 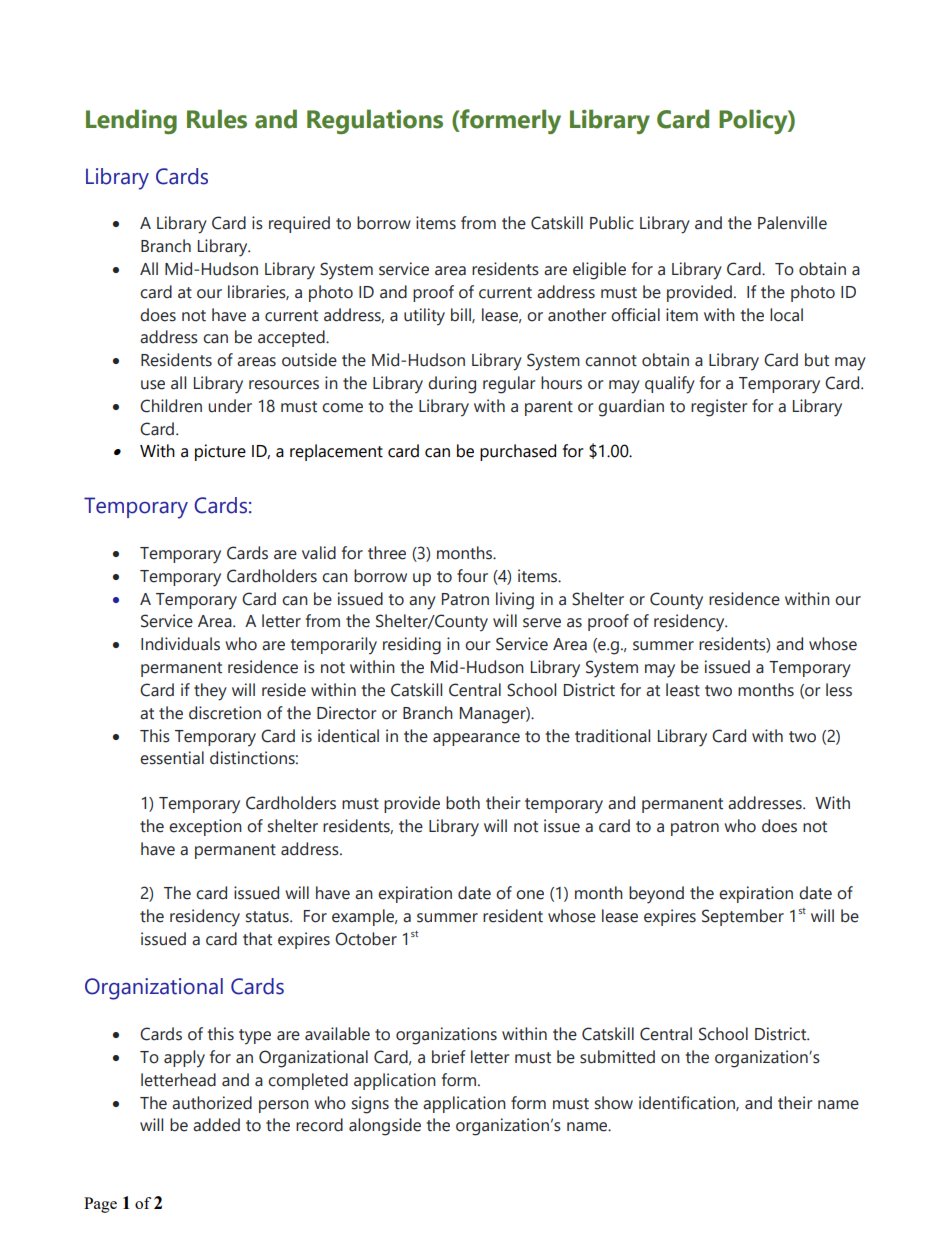 What do you see at coordinates (375, 121) in the screenshot?
I see `Regulations` at bounding box center [375, 121].
